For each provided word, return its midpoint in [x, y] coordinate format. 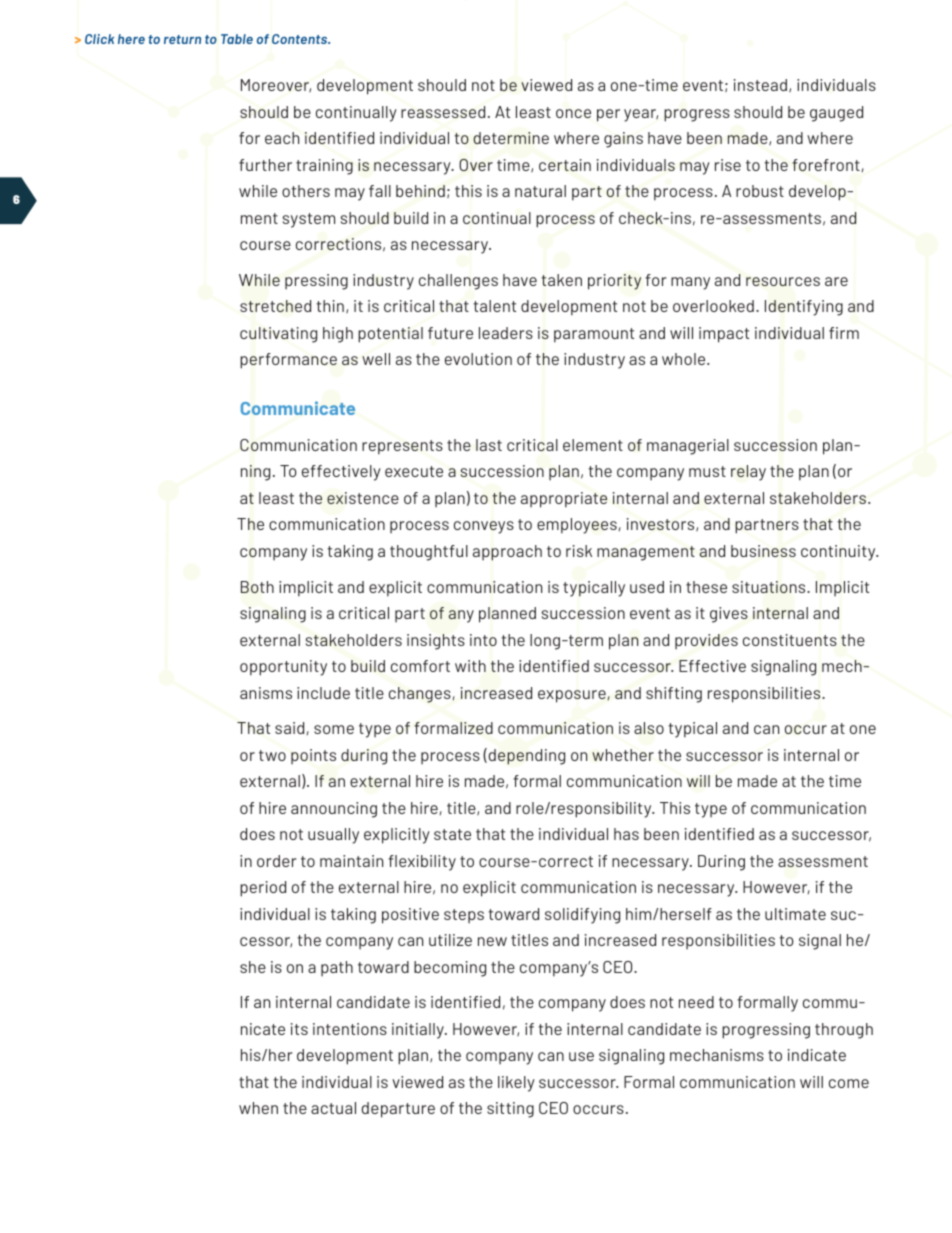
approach [507, 553]
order [276, 861]
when [258, 1108]
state [452, 834]
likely [516, 1084]
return [182, 39]
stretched [275, 306]
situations [770, 587]
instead [760, 85]
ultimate [795, 914]
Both [257, 587]
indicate [817, 1055]
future [450, 333]
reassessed [443, 112]
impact [724, 335]
